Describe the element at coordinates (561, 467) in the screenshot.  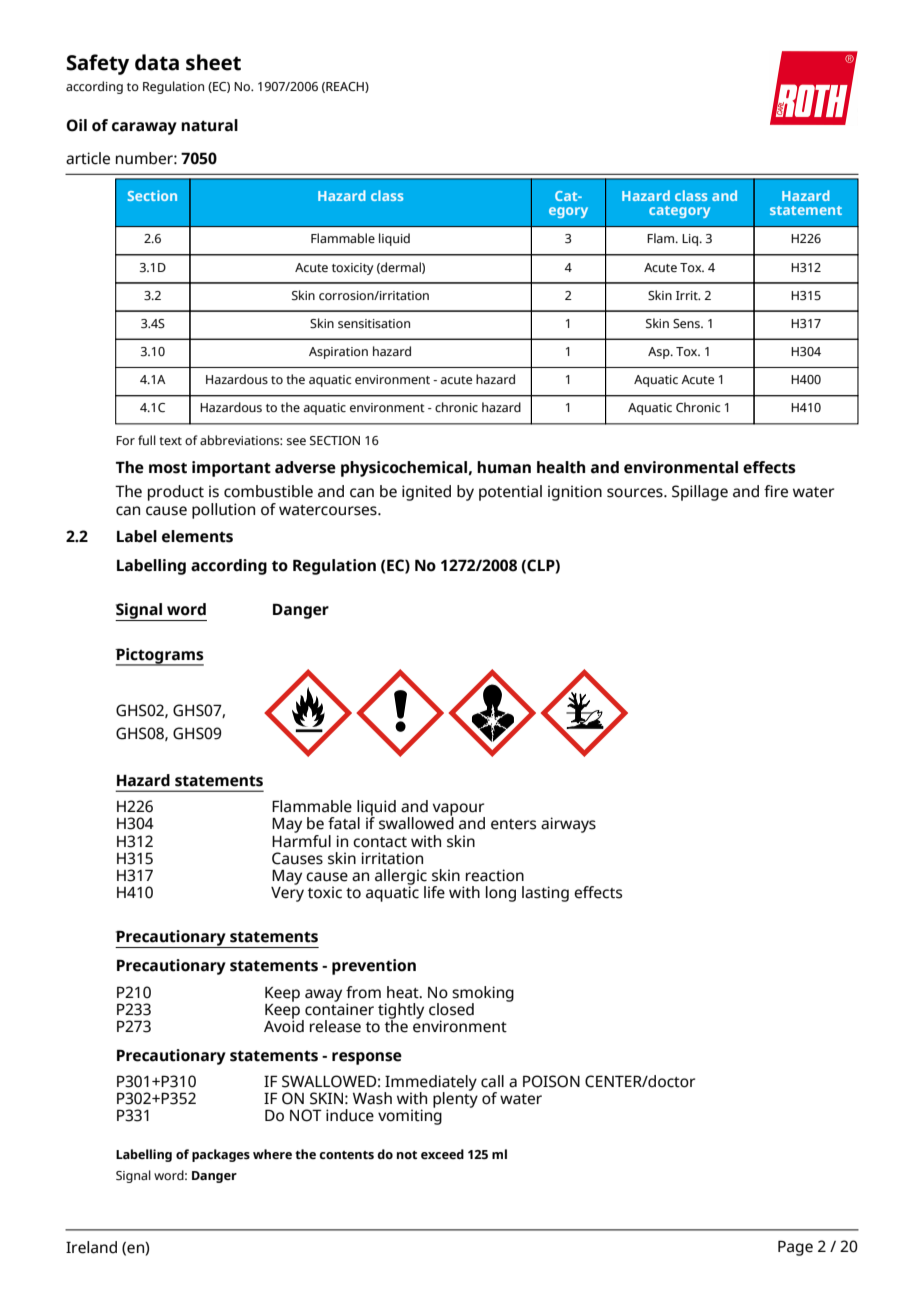
I see `health` at that location.
